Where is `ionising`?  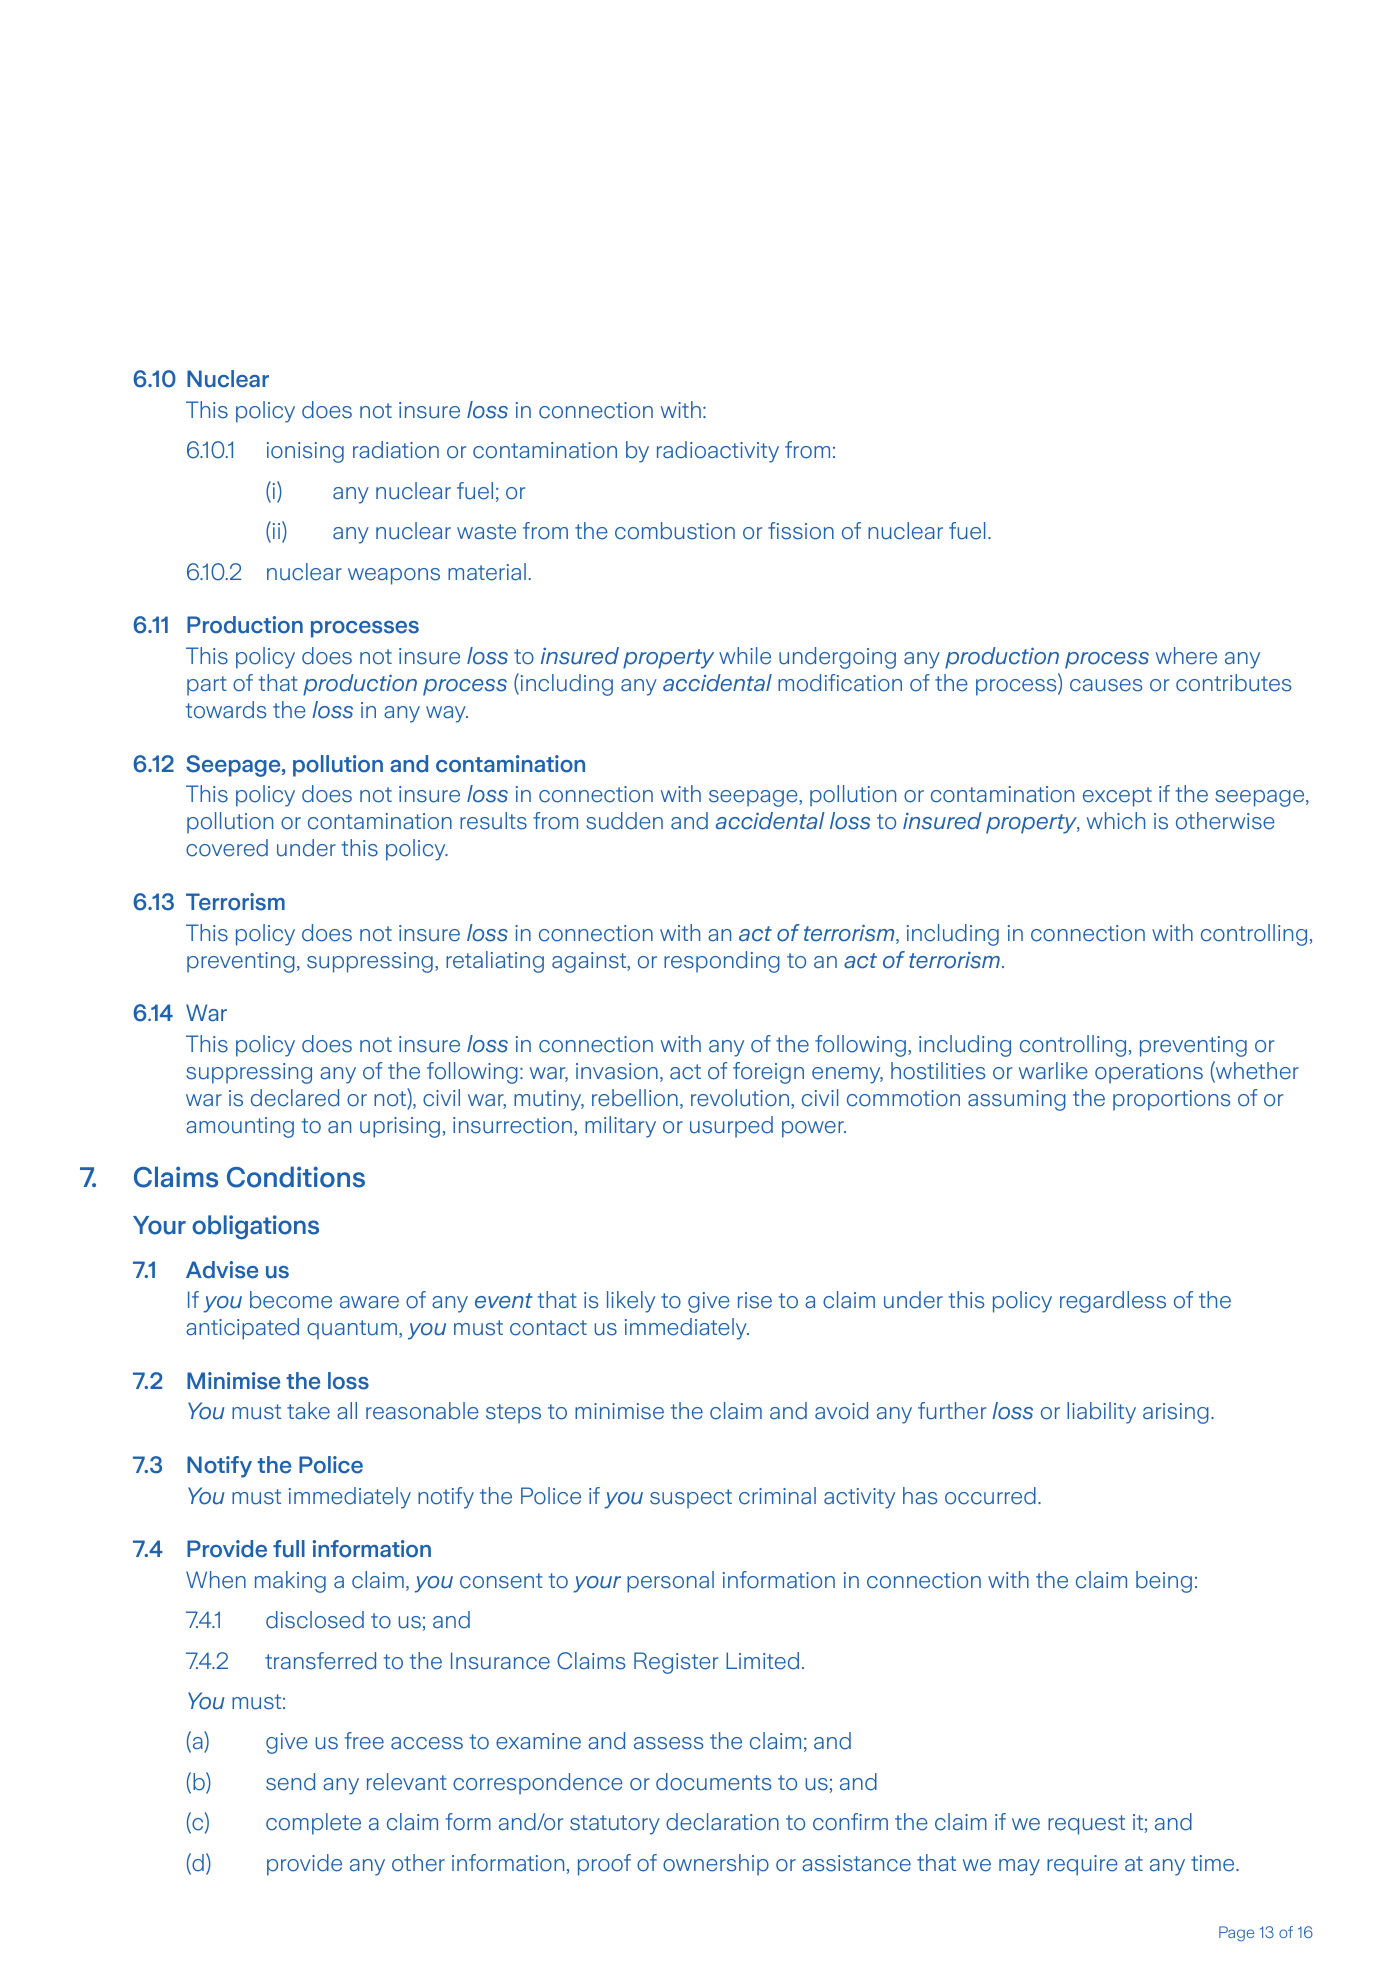
ionising is located at coordinates (305, 452).
